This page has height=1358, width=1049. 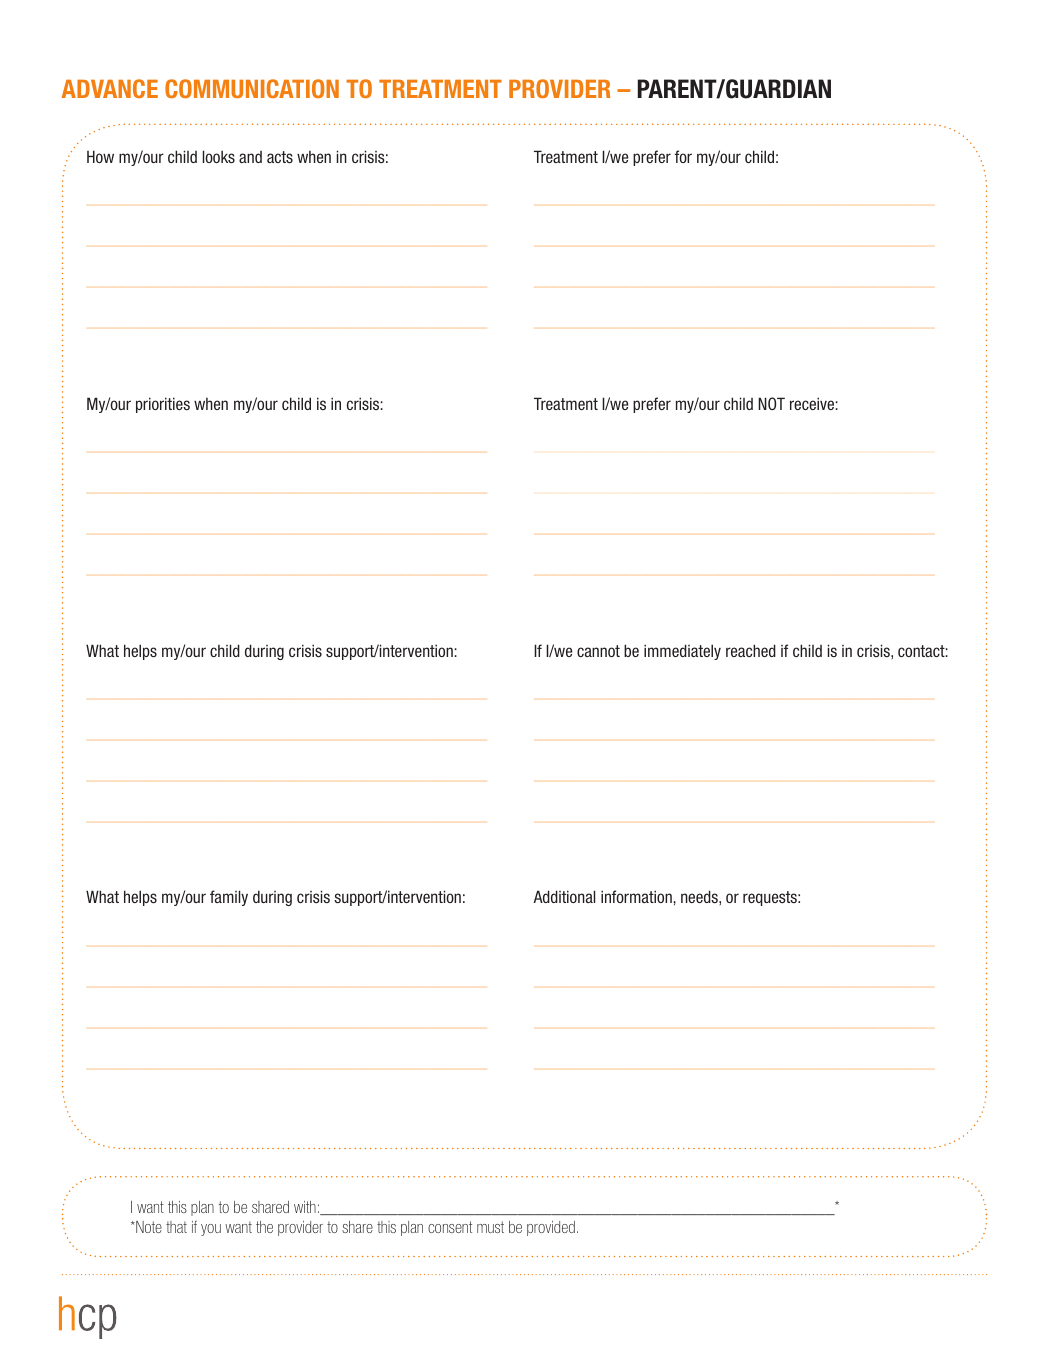 What do you see at coordinates (682, 652) in the page?
I see `immediately` at bounding box center [682, 652].
